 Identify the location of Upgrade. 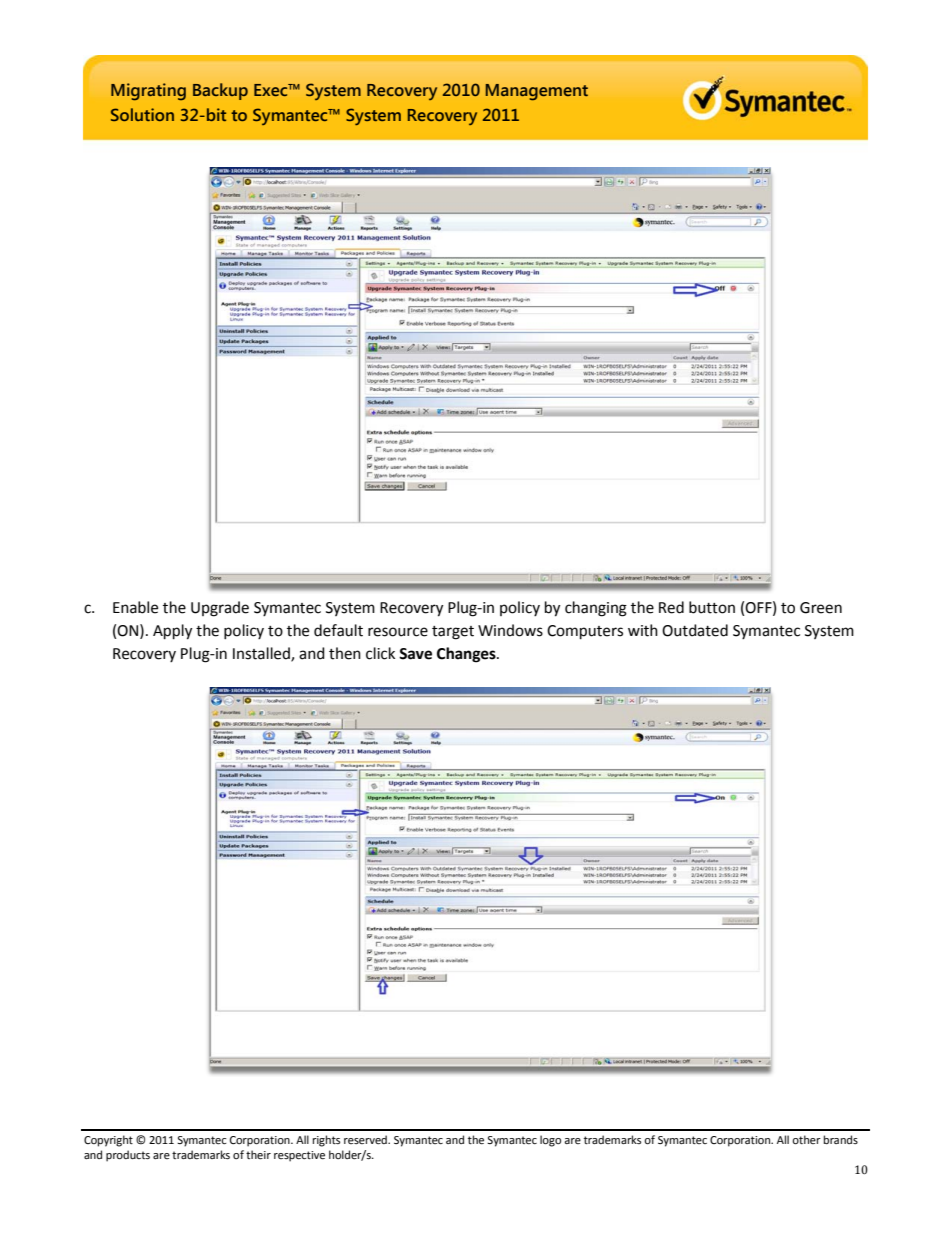
(220, 609).
